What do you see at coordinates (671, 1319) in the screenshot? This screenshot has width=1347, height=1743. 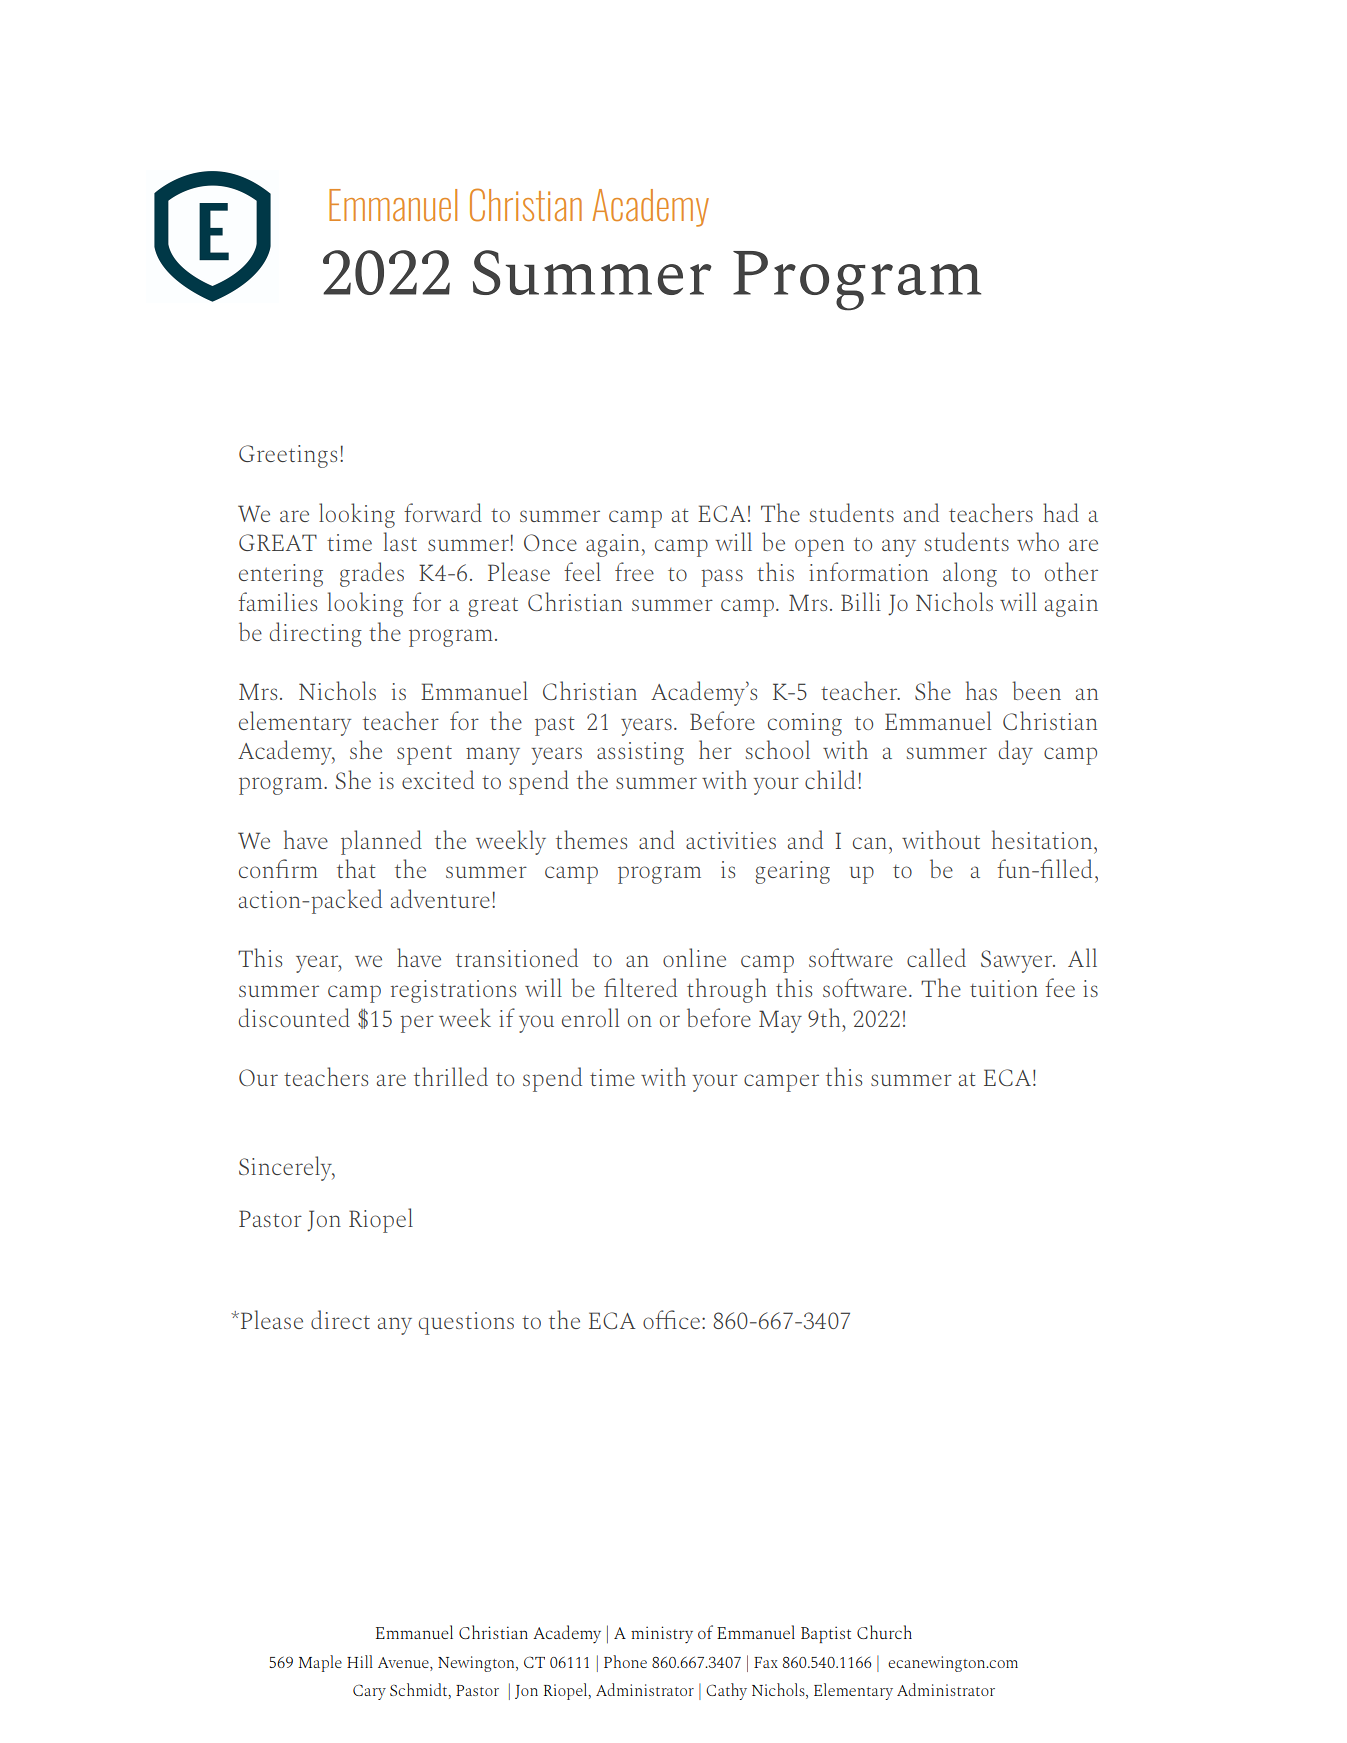 I see `office` at bounding box center [671, 1319].
